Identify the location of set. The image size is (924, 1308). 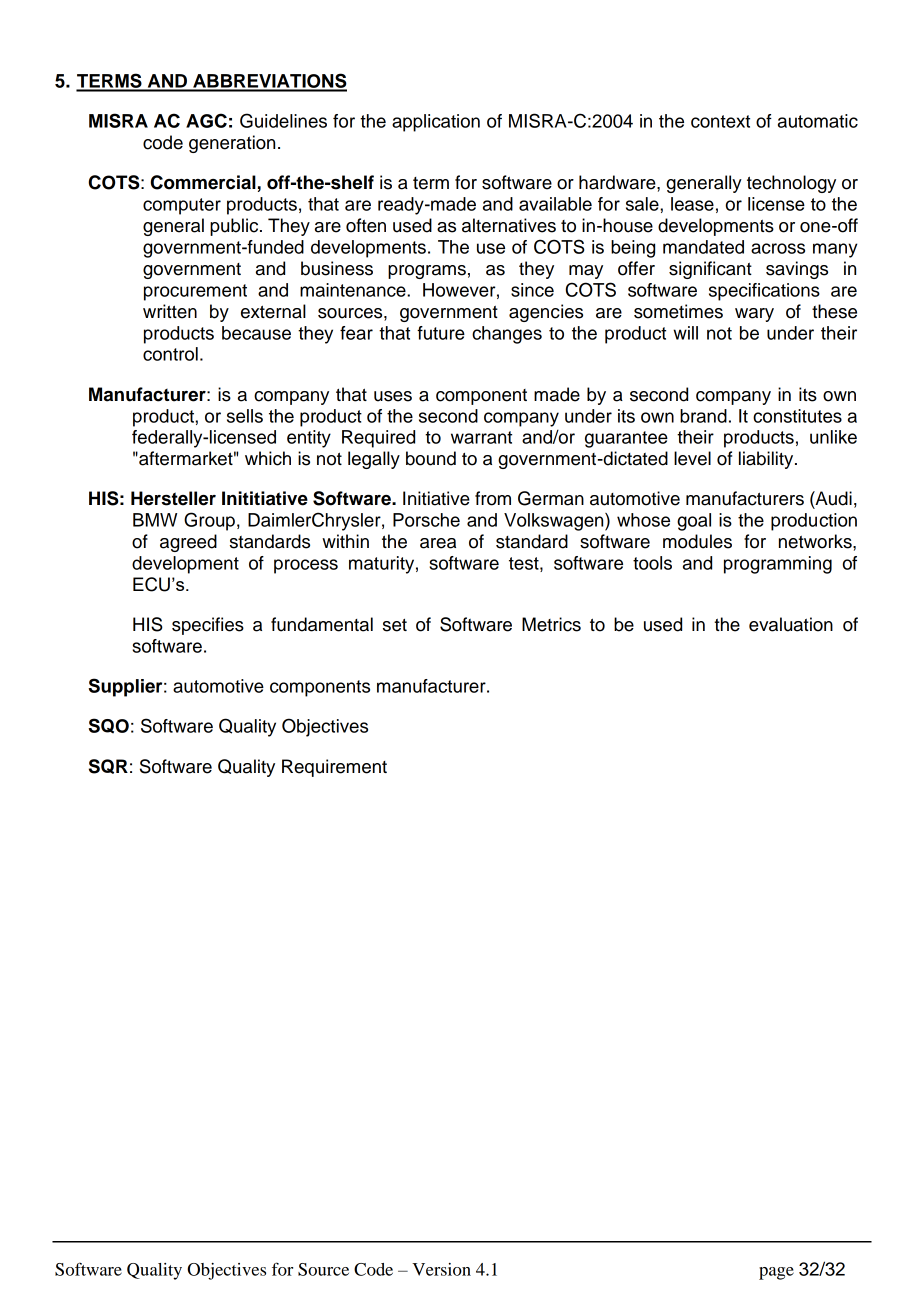
(395, 625).
